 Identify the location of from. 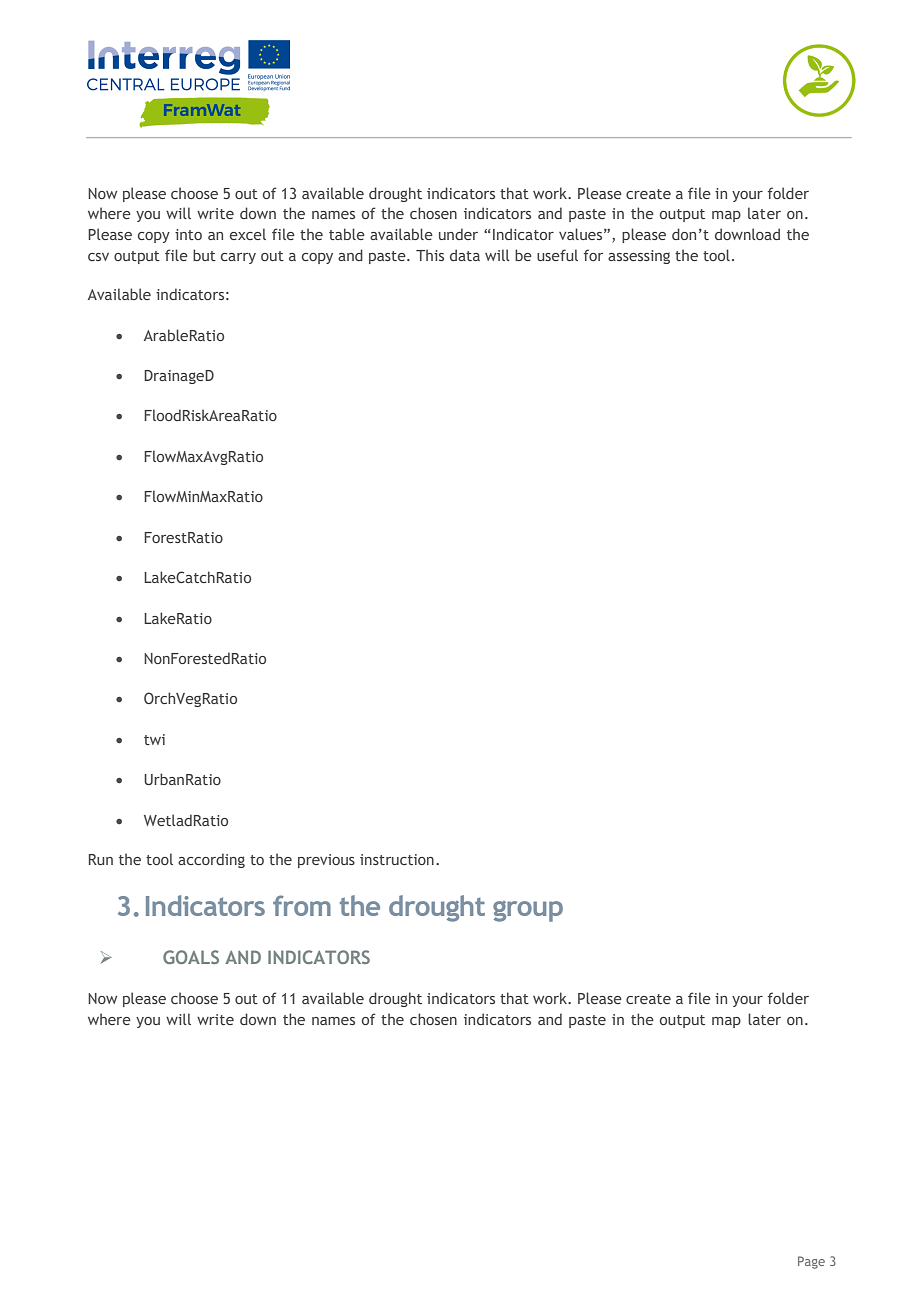
(302, 905).
